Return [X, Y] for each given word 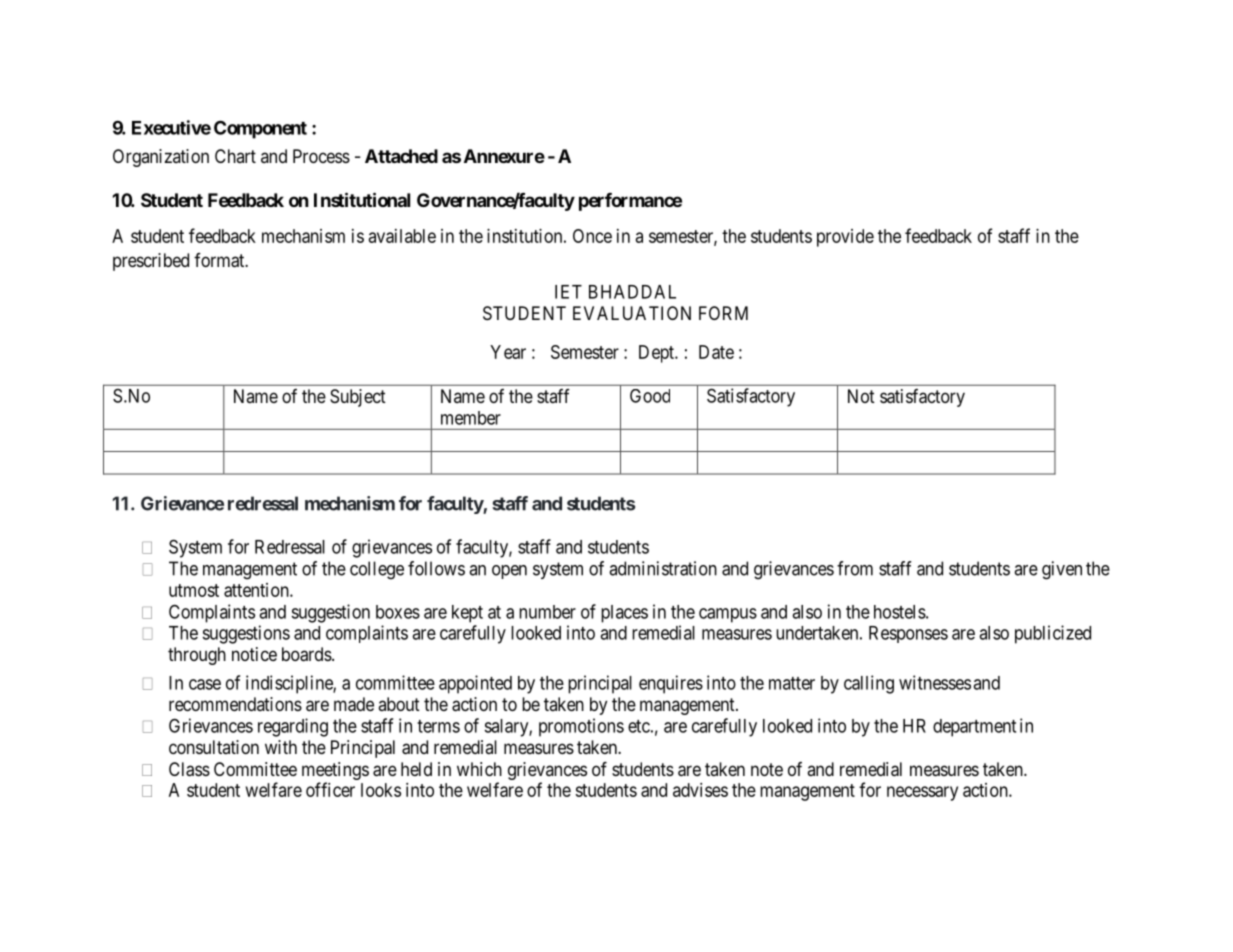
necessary [922, 793]
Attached [401, 156]
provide [845, 238]
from [855, 568]
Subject [358, 398]
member [471, 418]
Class [189, 769]
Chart [235, 156]
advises [700, 790]
